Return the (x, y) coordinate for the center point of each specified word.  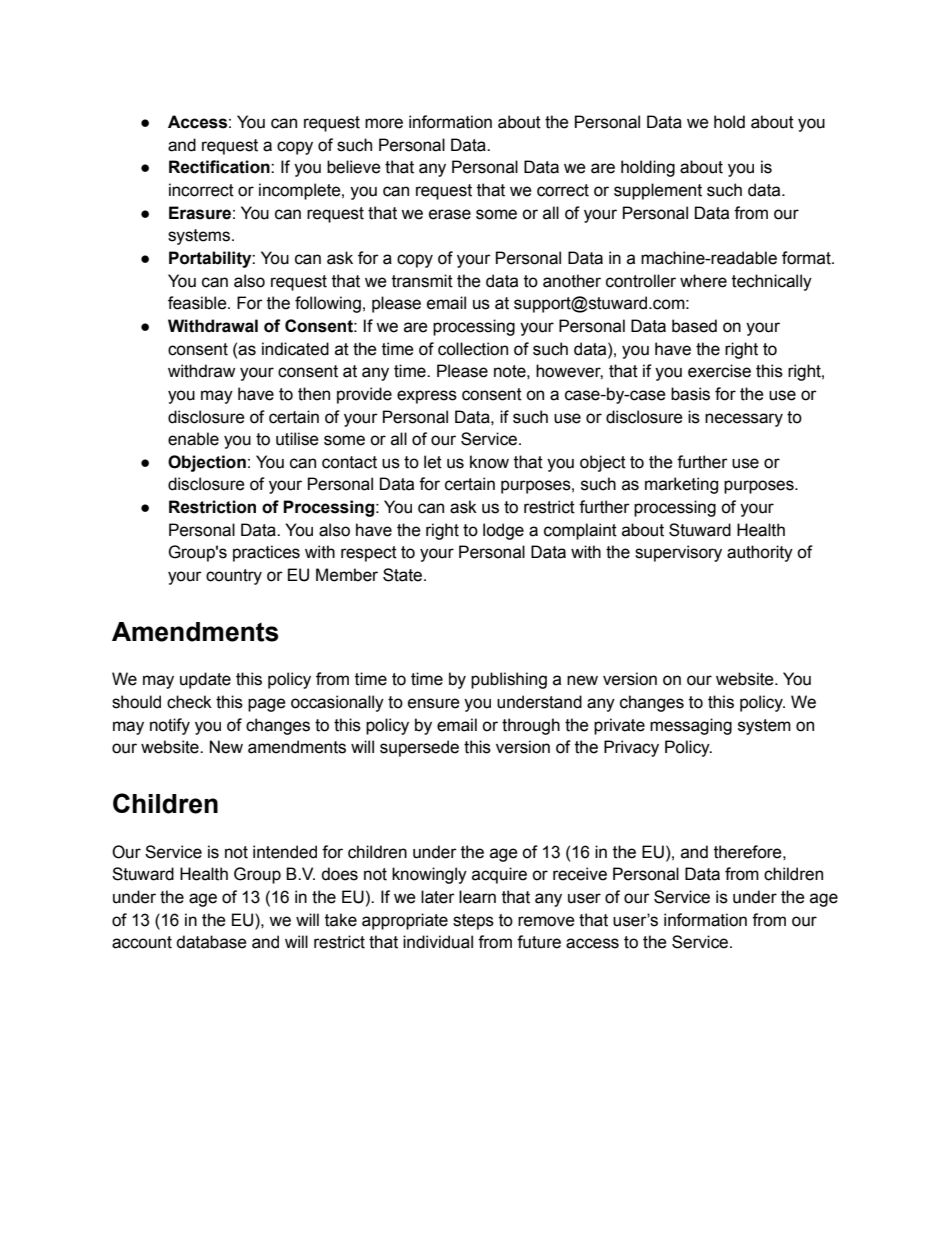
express (427, 397)
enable (193, 439)
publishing (509, 680)
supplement (658, 191)
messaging (691, 726)
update (205, 680)
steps (473, 922)
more (384, 123)
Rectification (220, 167)
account (142, 942)
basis (690, 394)
